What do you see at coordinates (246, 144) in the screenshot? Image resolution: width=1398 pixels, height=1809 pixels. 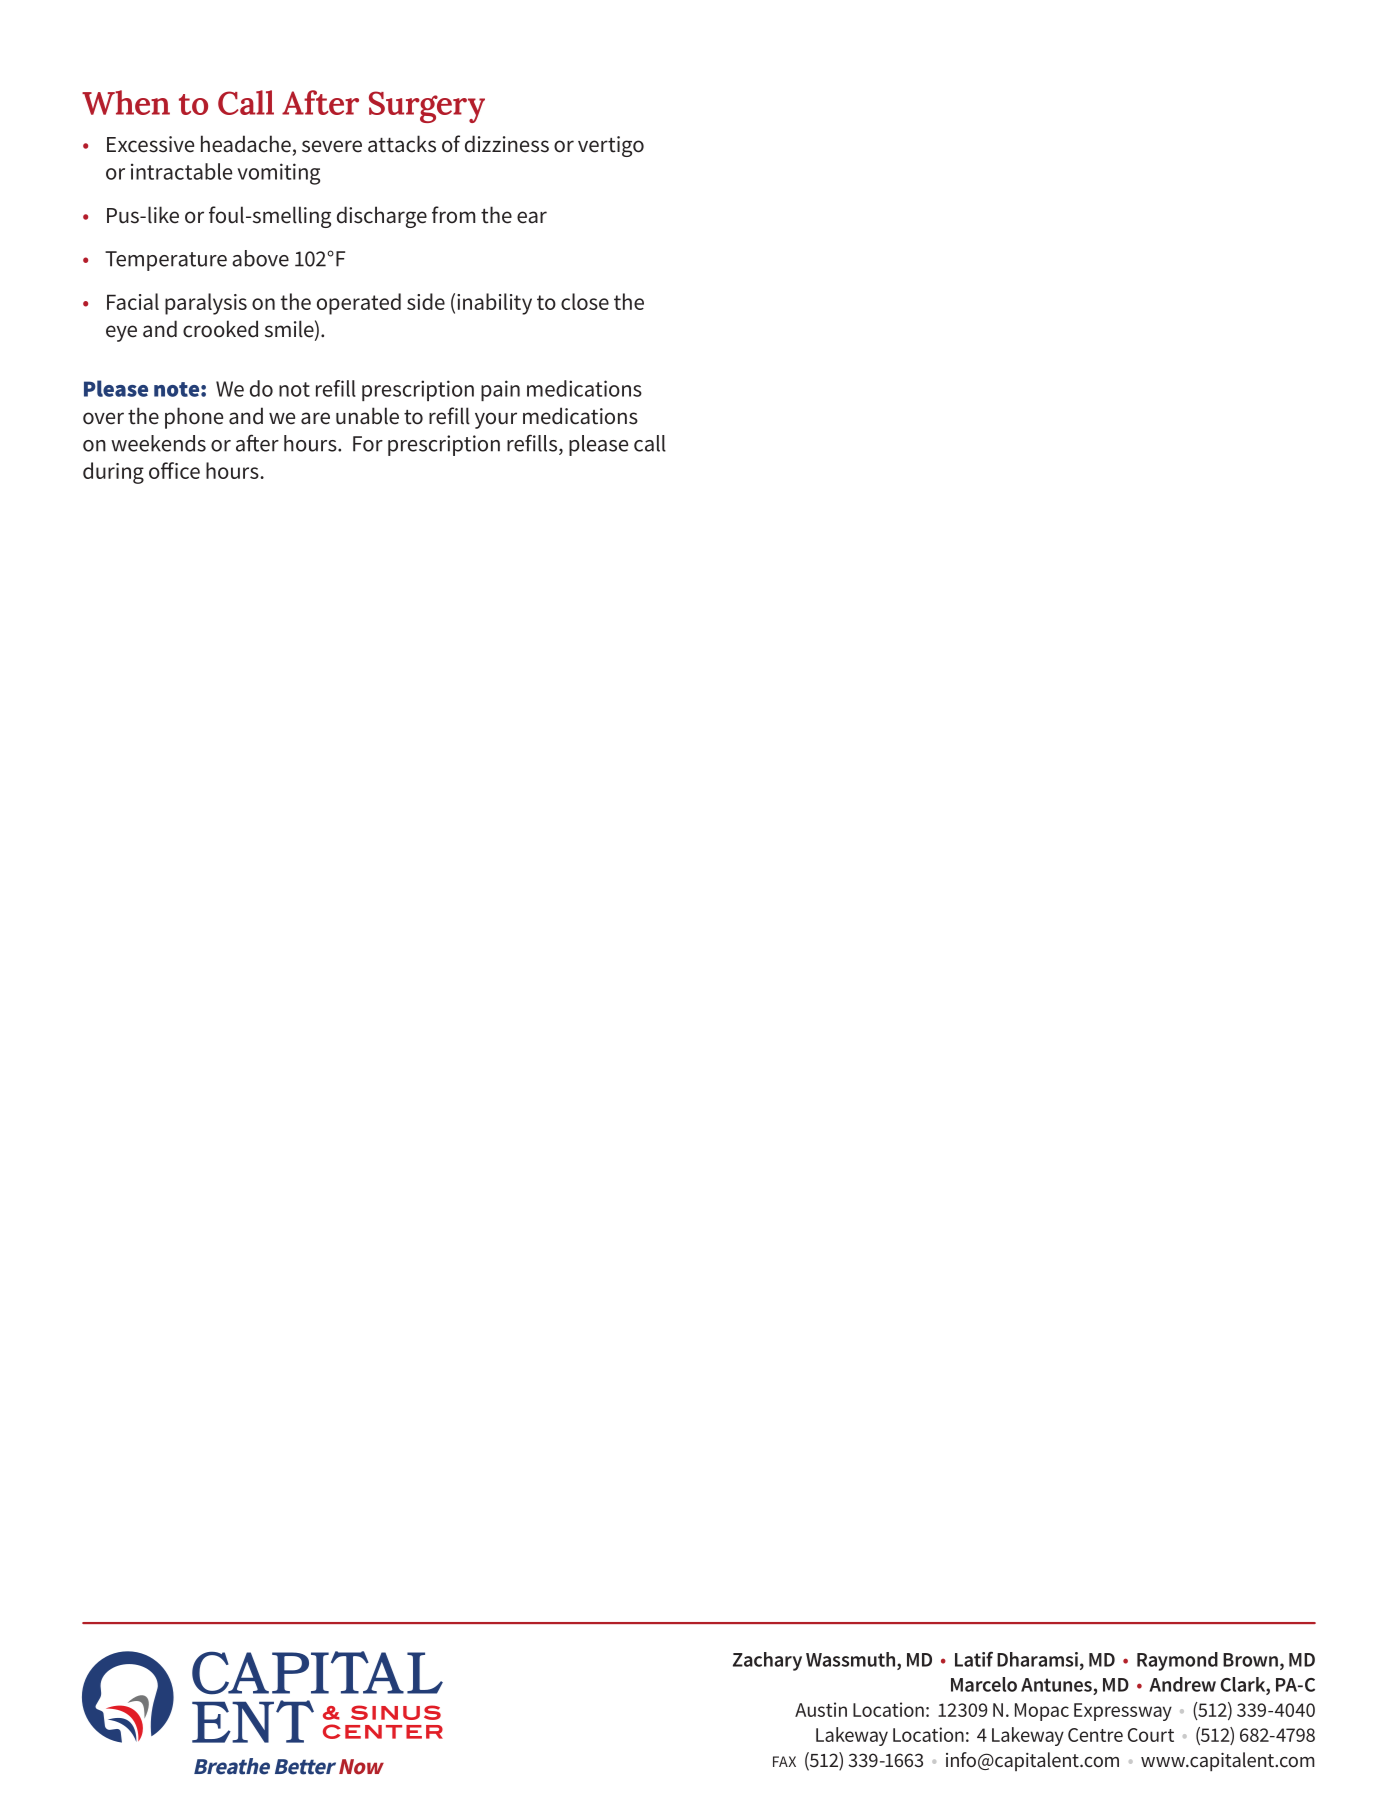 I see `headache` at bounding box center [246, 144].
